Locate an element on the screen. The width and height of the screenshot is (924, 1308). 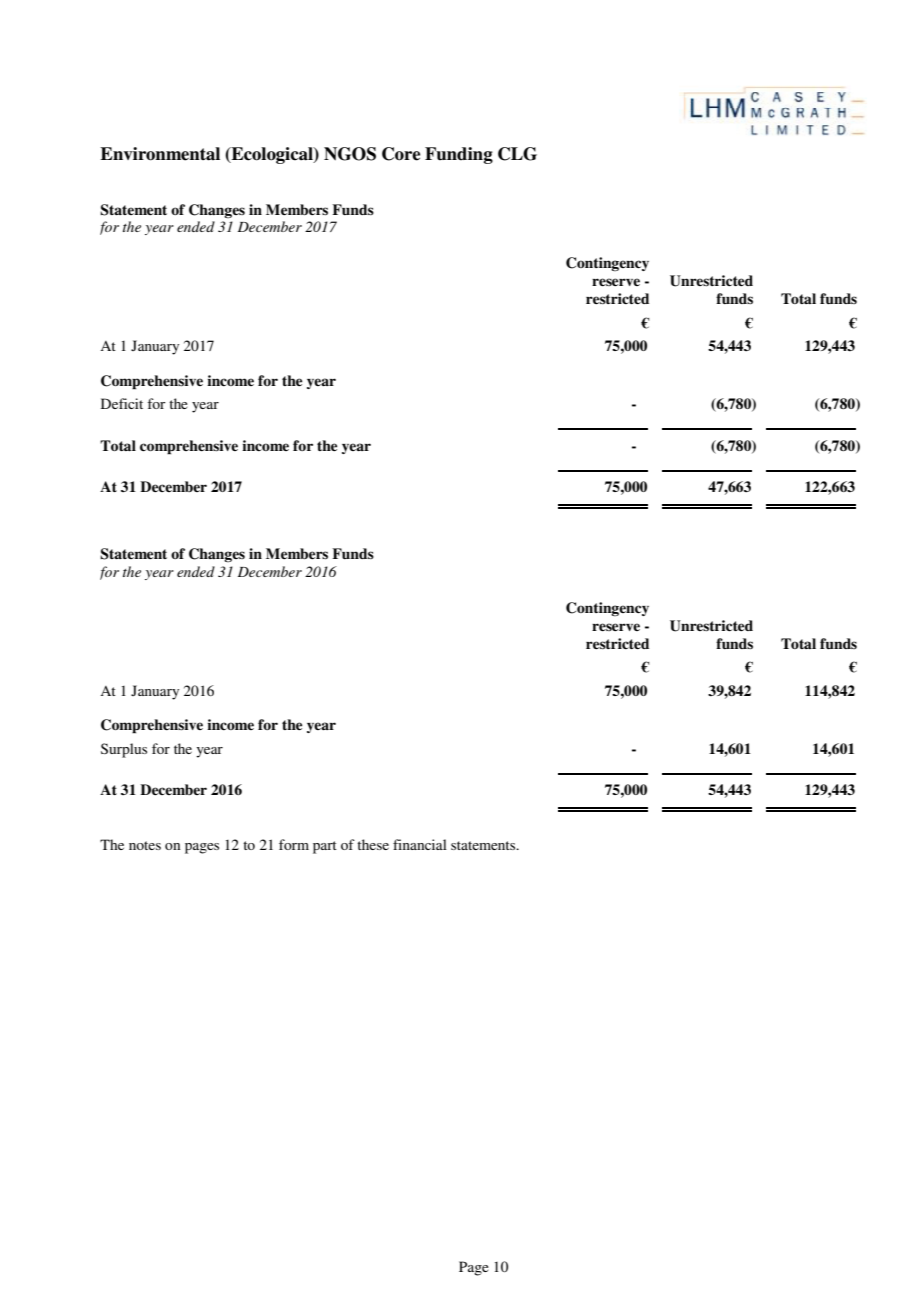
Funding is located at coordinates (459, 155).
